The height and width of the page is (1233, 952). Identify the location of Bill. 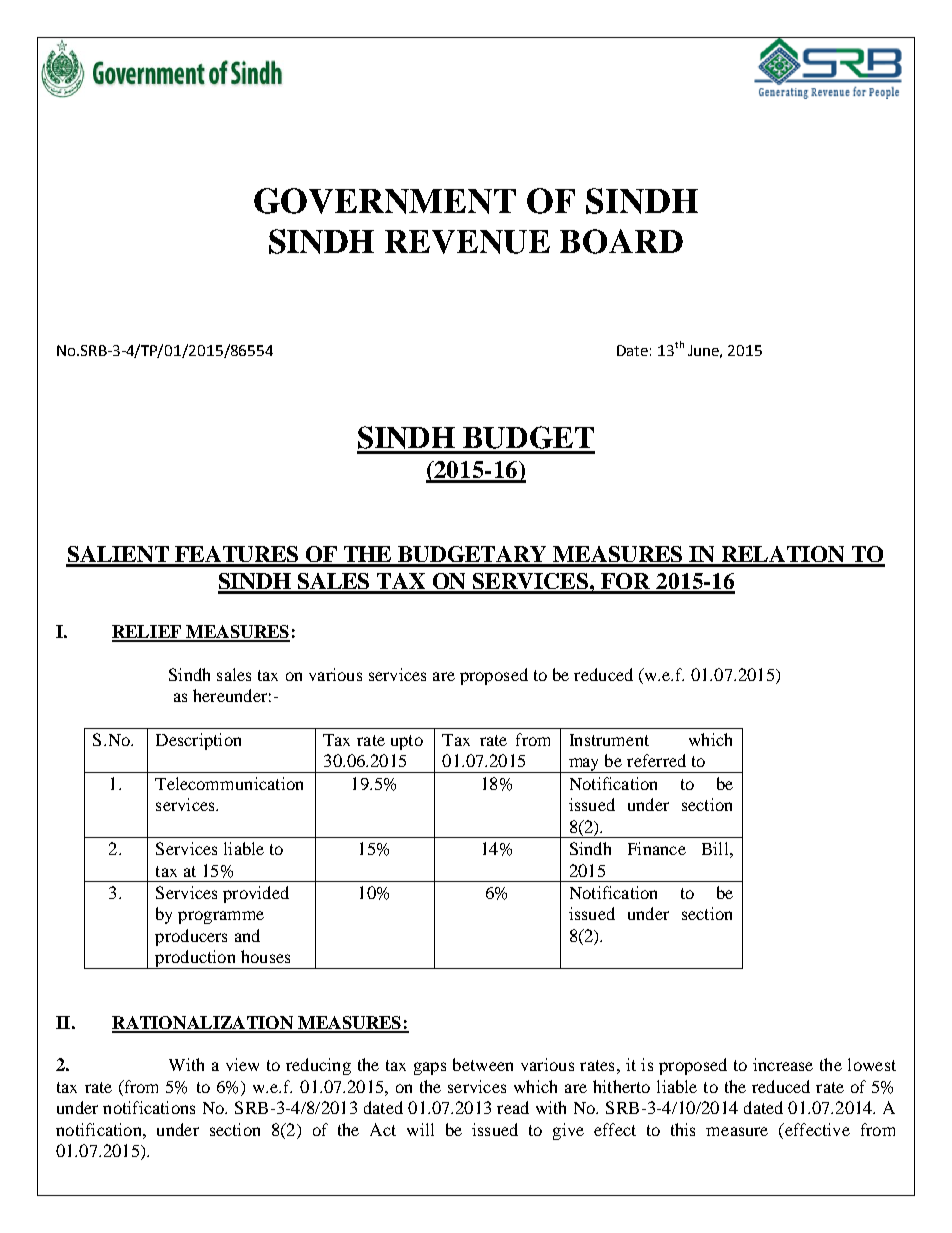
(716, 848).
